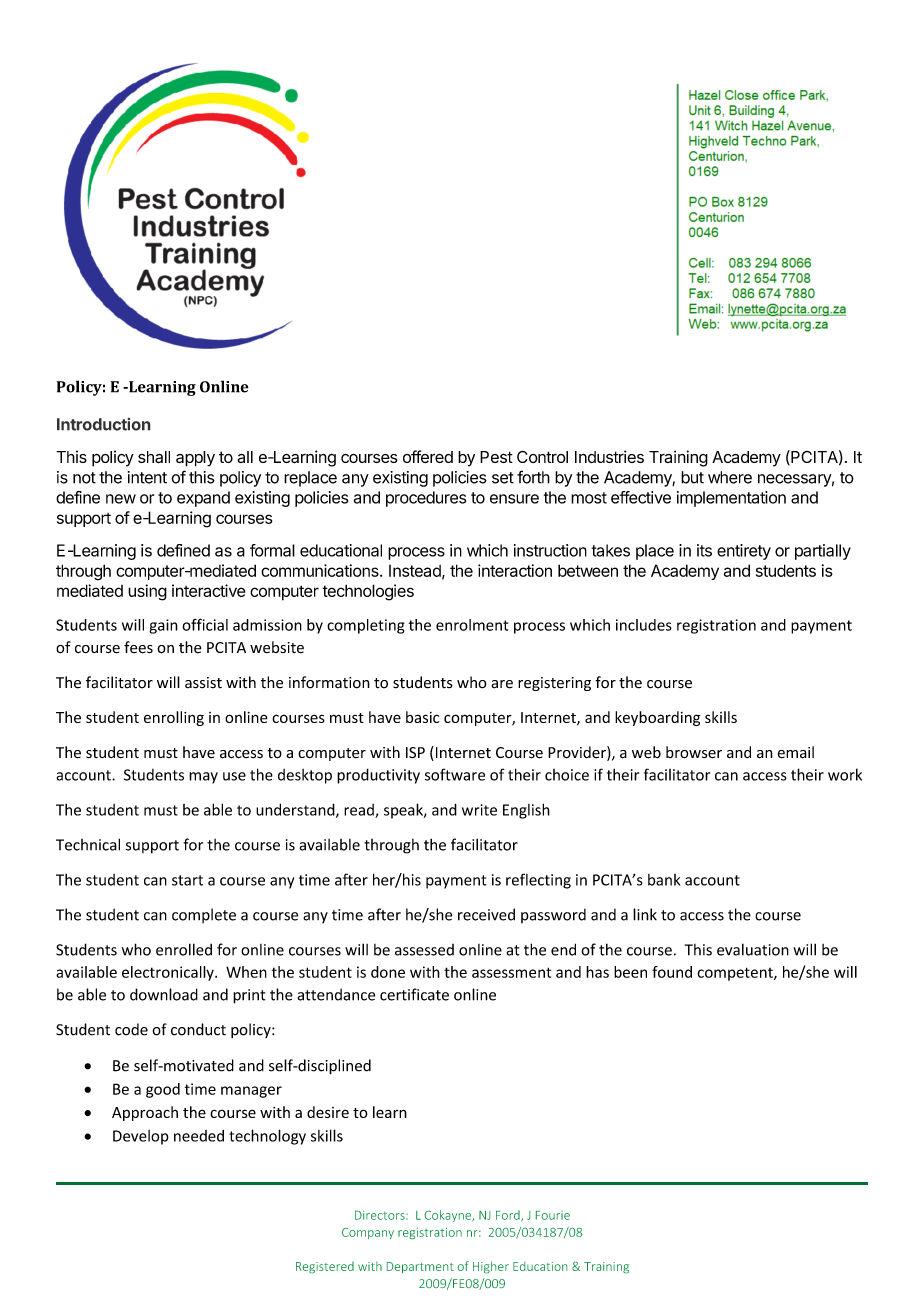 The width and height of the document is (924, 1308). Describe the element at coordinates (414, 994) in the document. I see `certificate` at that location.
